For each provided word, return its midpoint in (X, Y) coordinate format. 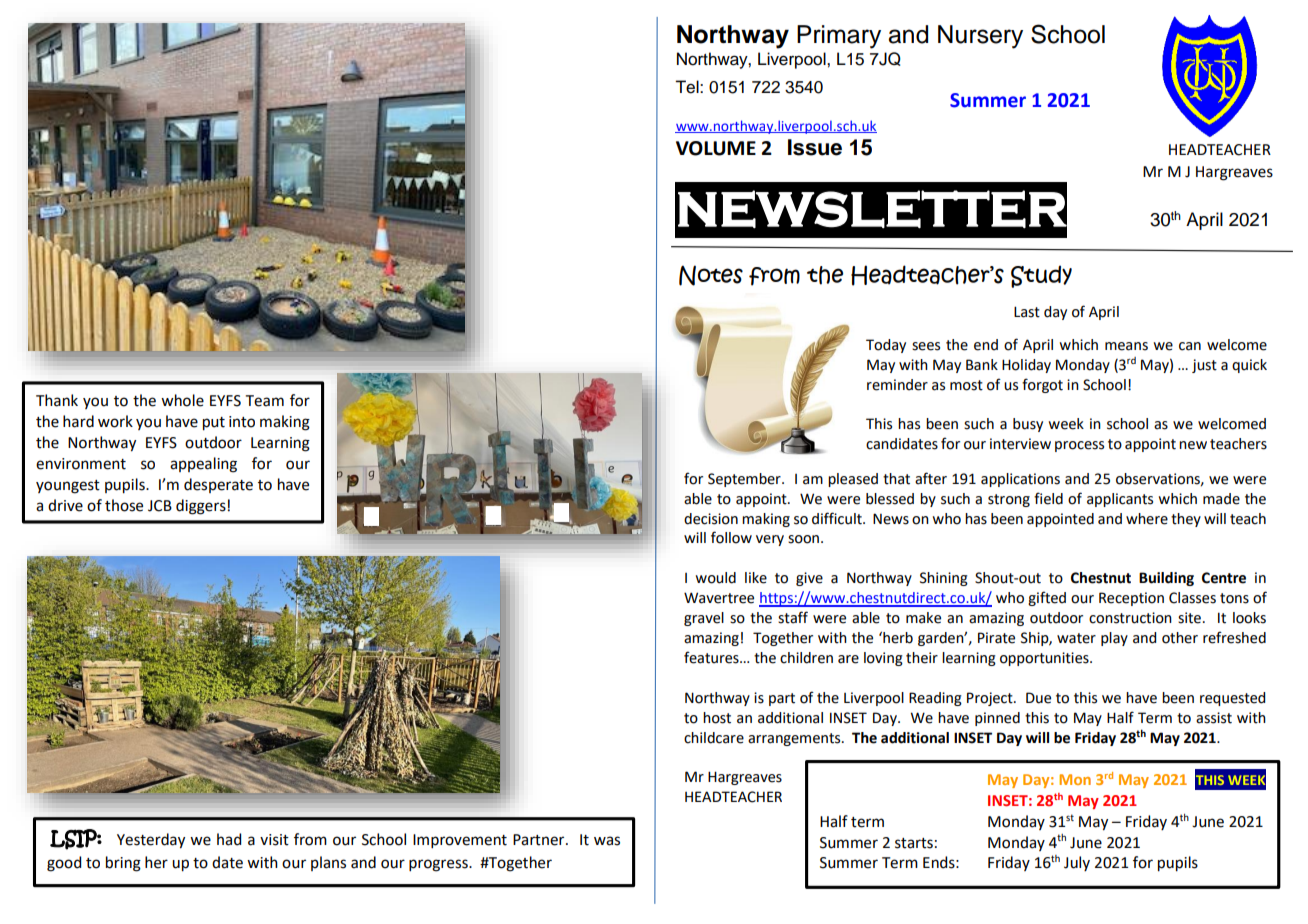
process (1079, 446)
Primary (839, 37)
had (229, 839)
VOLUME (716, 148)
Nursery (980, 37)
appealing (203, 465)
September (745, 480)
